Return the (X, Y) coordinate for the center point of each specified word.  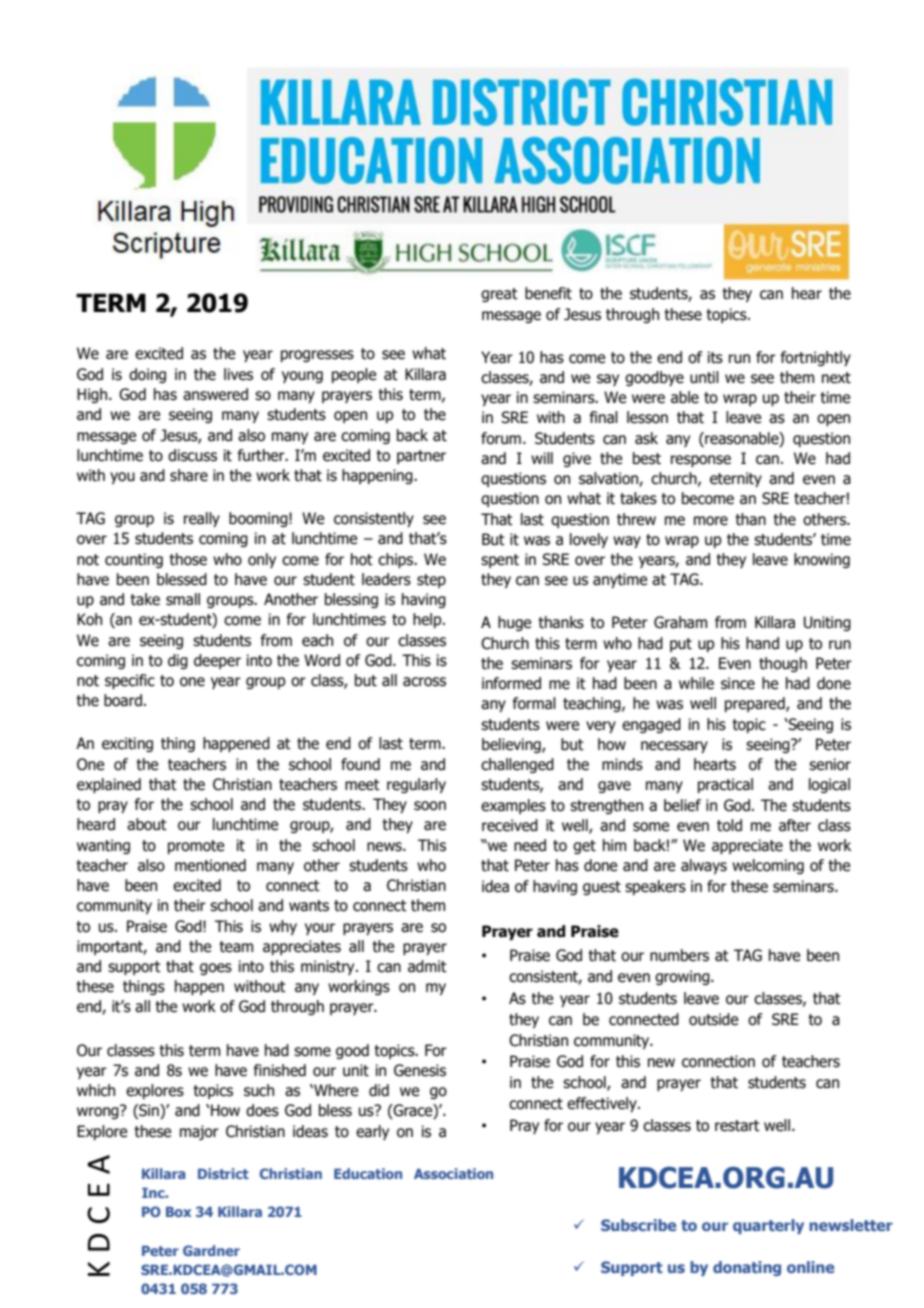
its (715, 357)
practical (725, 785)
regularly (416, 785)
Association (453, 1173)
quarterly (768, 1226)
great (499, 295)
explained (109, 785)
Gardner (211, 1250)
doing (147, 375)
